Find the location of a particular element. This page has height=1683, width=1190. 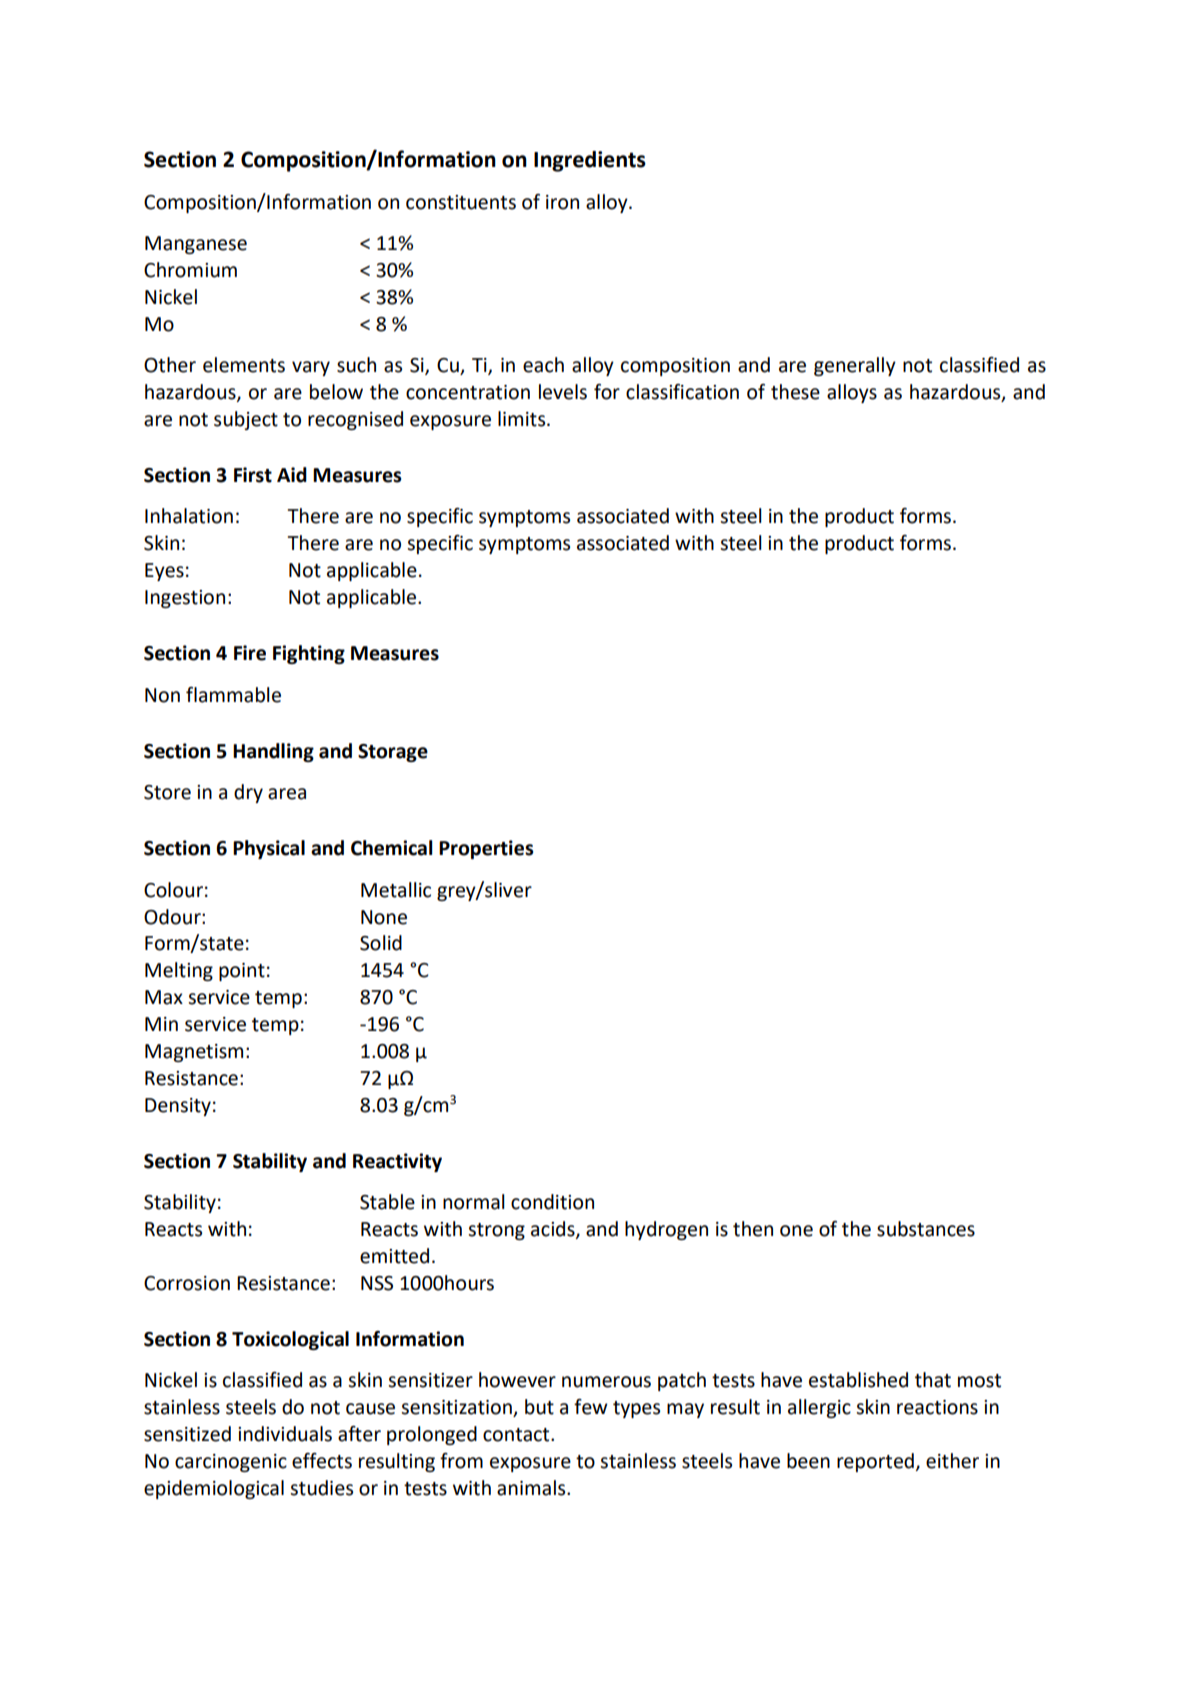

condition is located at coordinates (552, 1202).
